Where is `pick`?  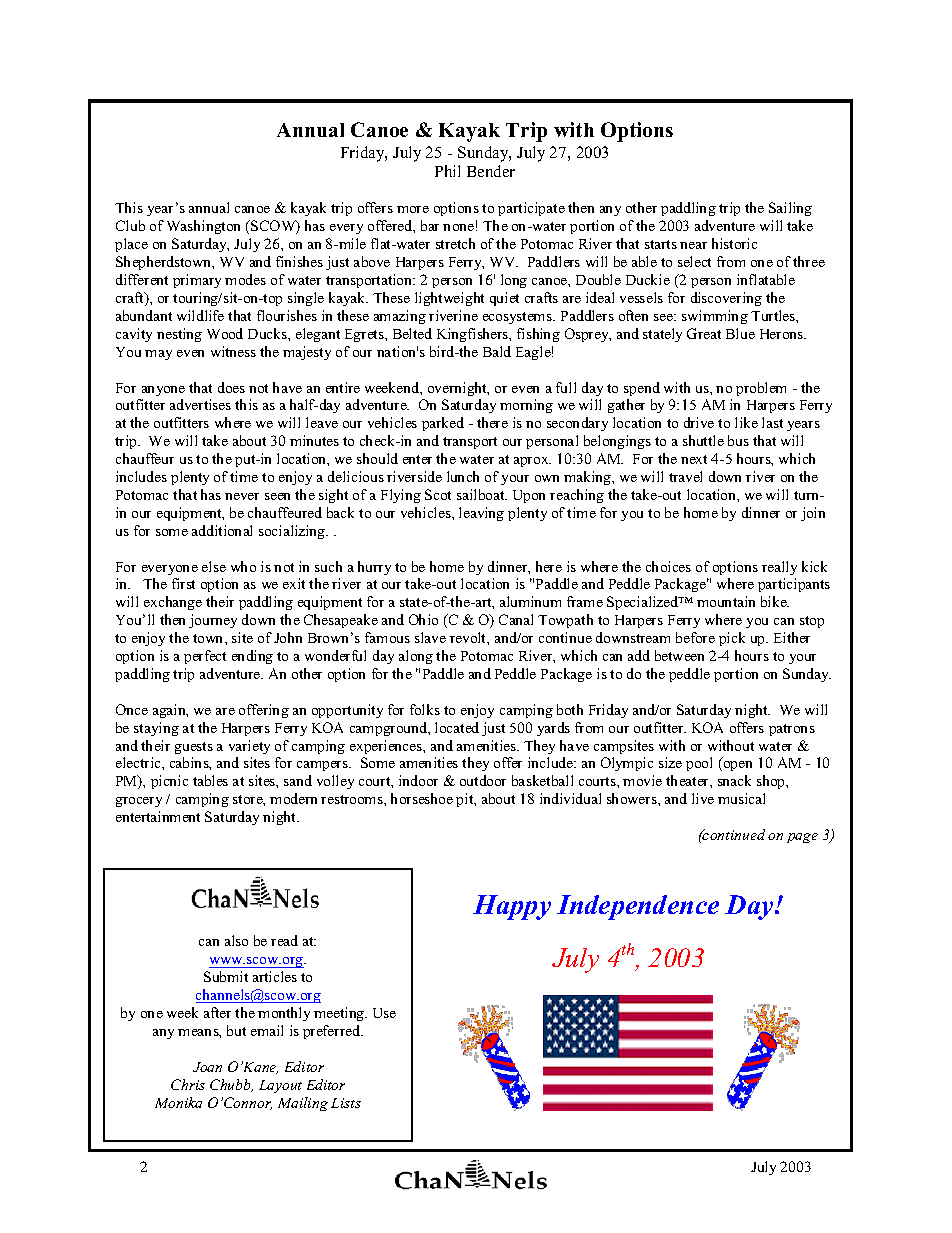 pick is located at coordinates (732, 639).
